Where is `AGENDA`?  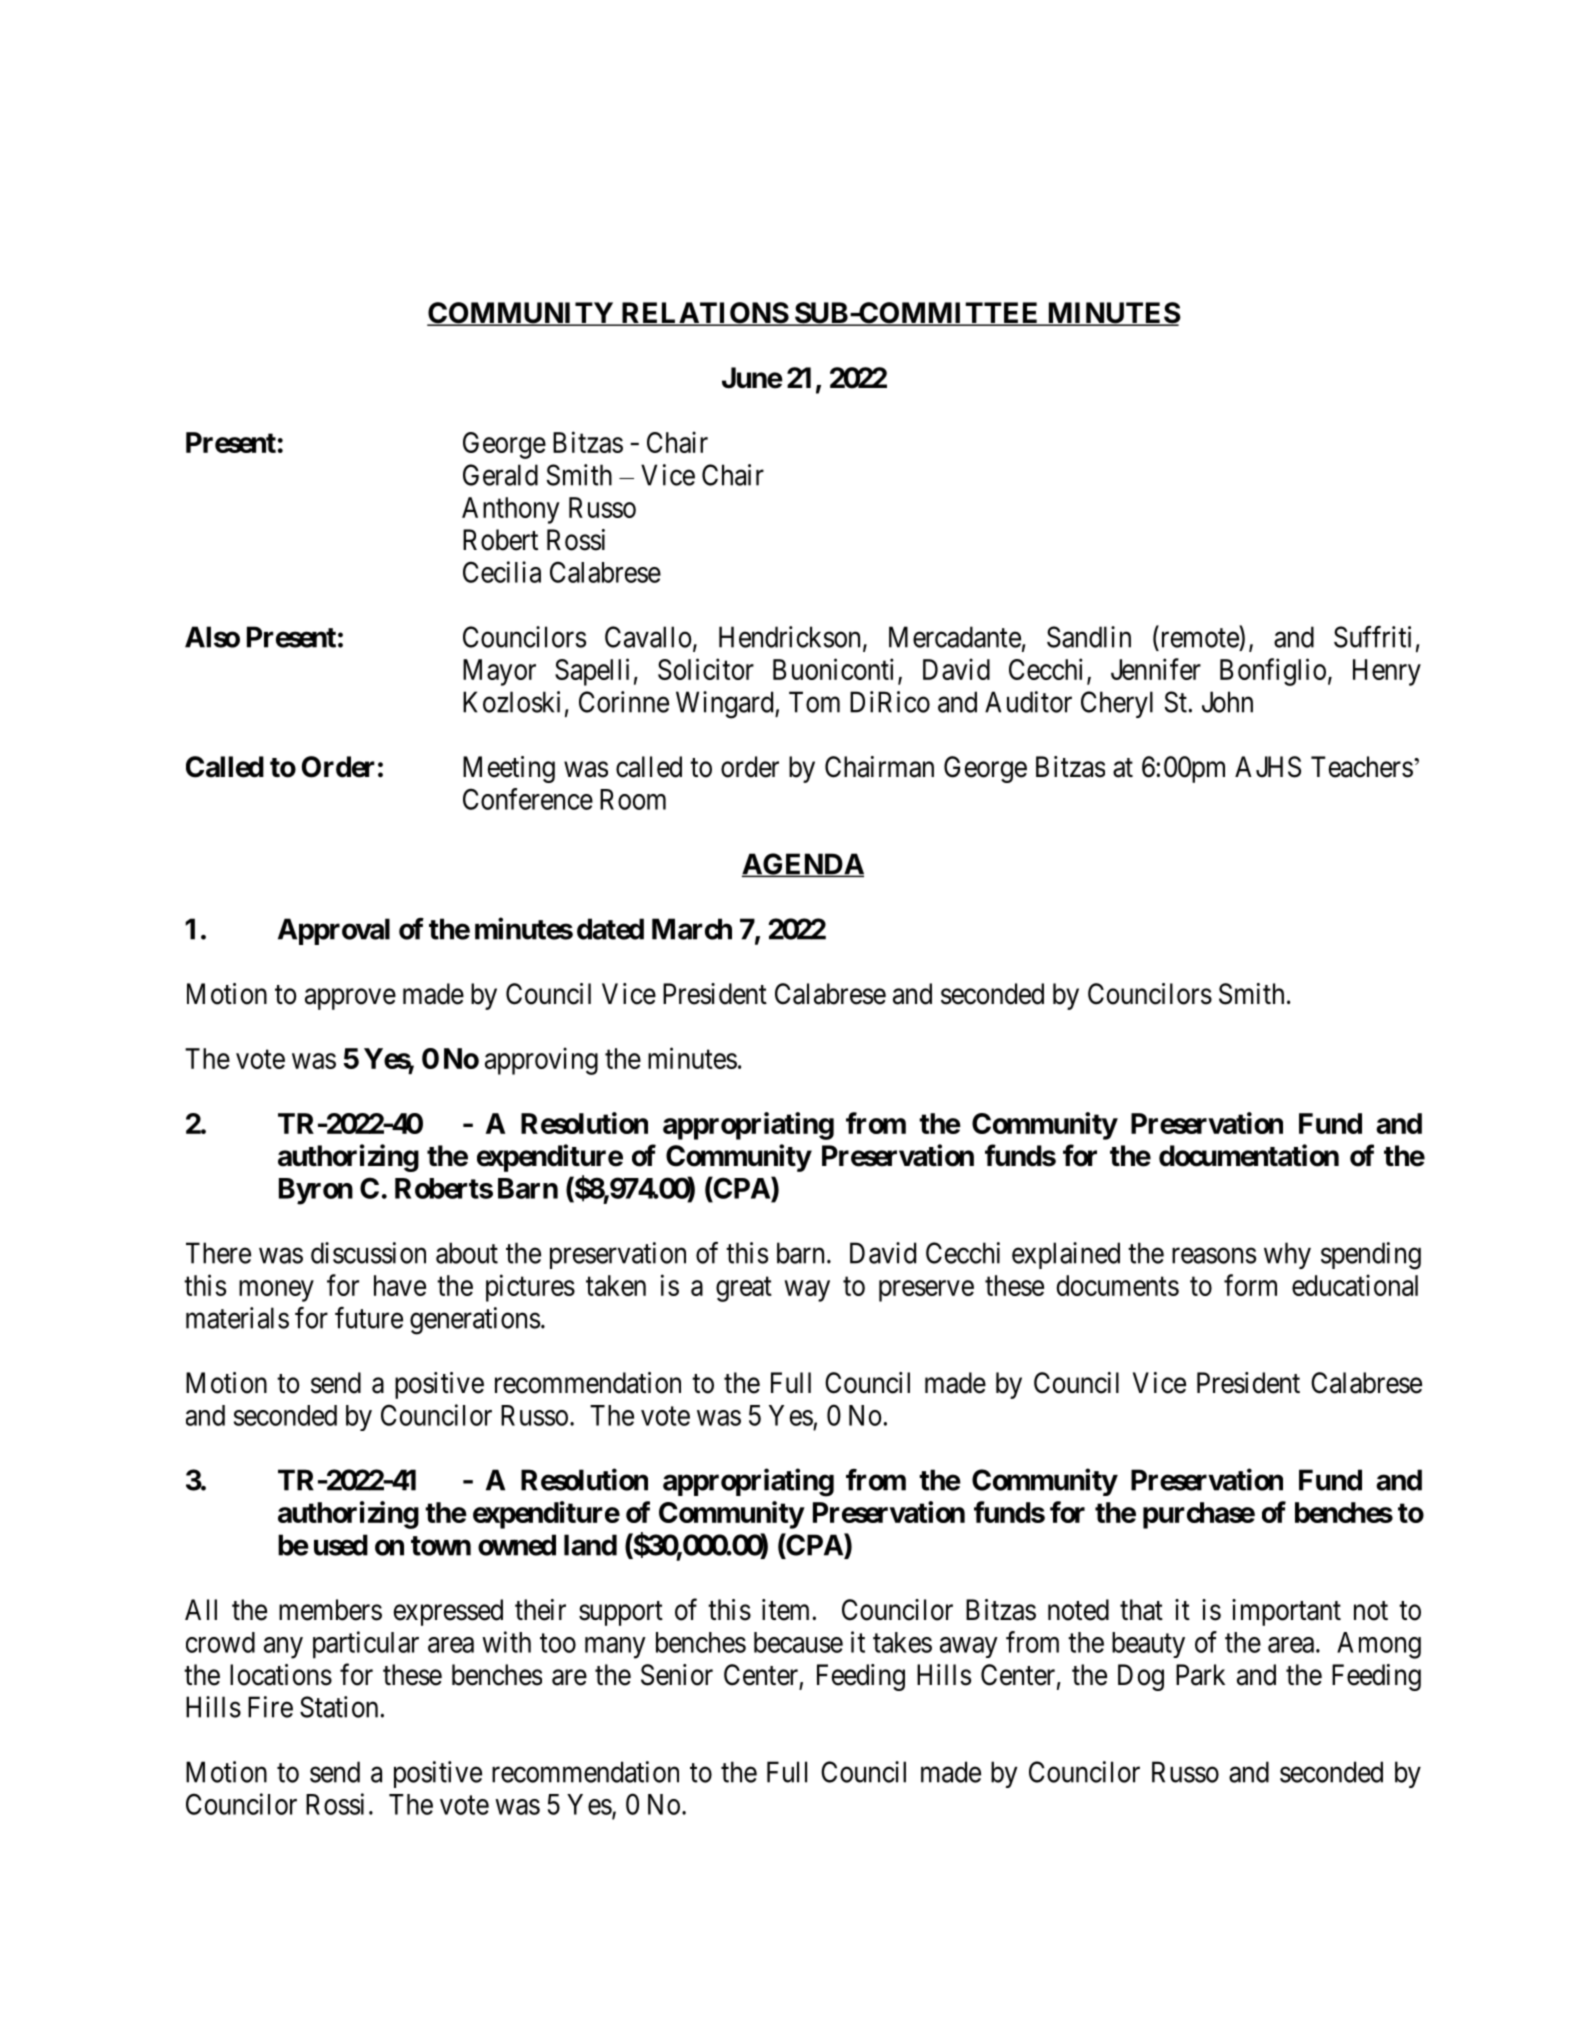
AGENDA is located at coordinates (803, 865).
